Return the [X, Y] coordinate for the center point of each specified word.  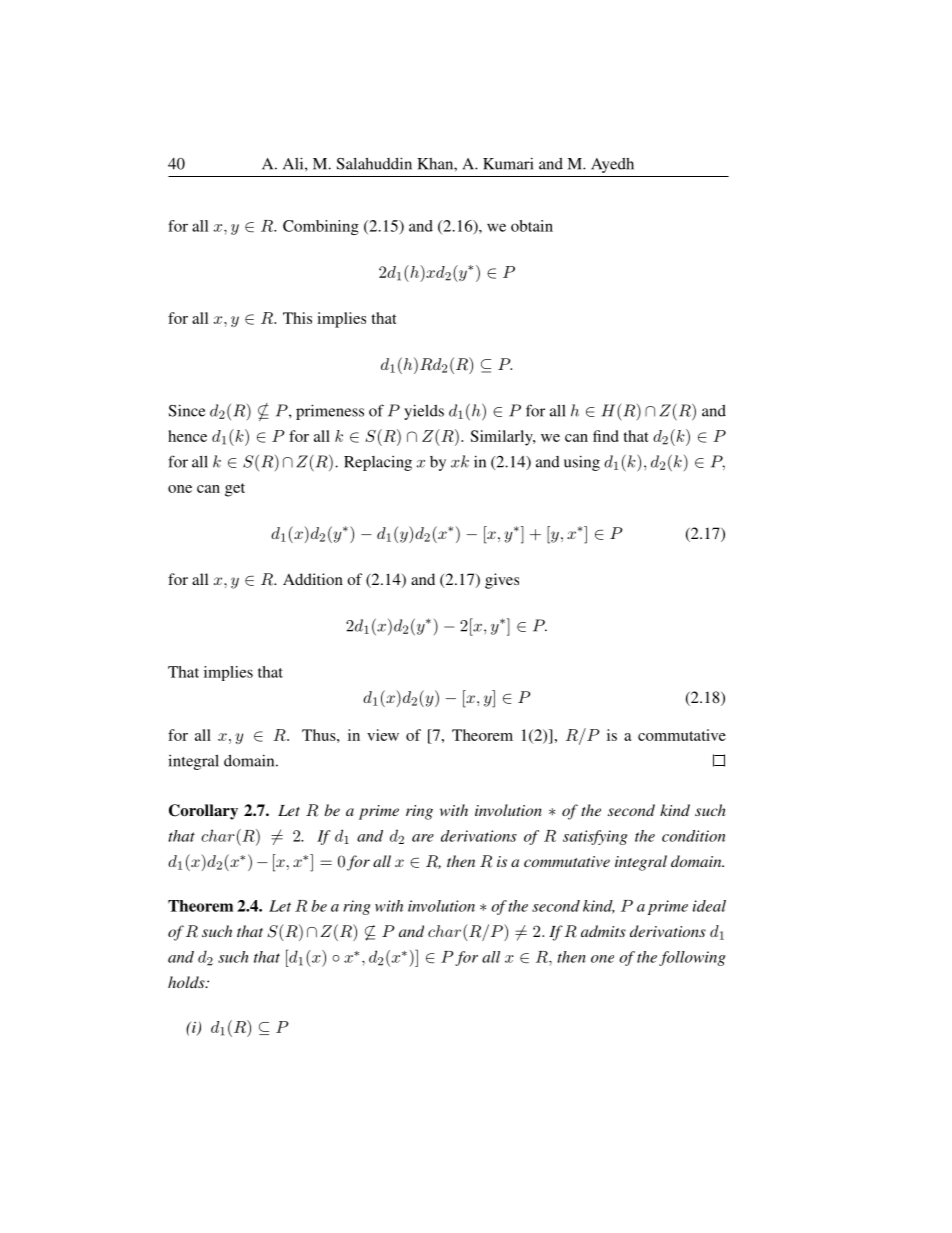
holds [187, 982]
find [606, 436]
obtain [532, 226]
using [582, 463]
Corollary [203, 812]
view [383, 735]
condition [693, 836]
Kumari [508, 163]
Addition [313, 579]
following [692, 958]
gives [502, 581]
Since [186, 410]
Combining [321, 227]
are [423, 838]
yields [424, 412]
